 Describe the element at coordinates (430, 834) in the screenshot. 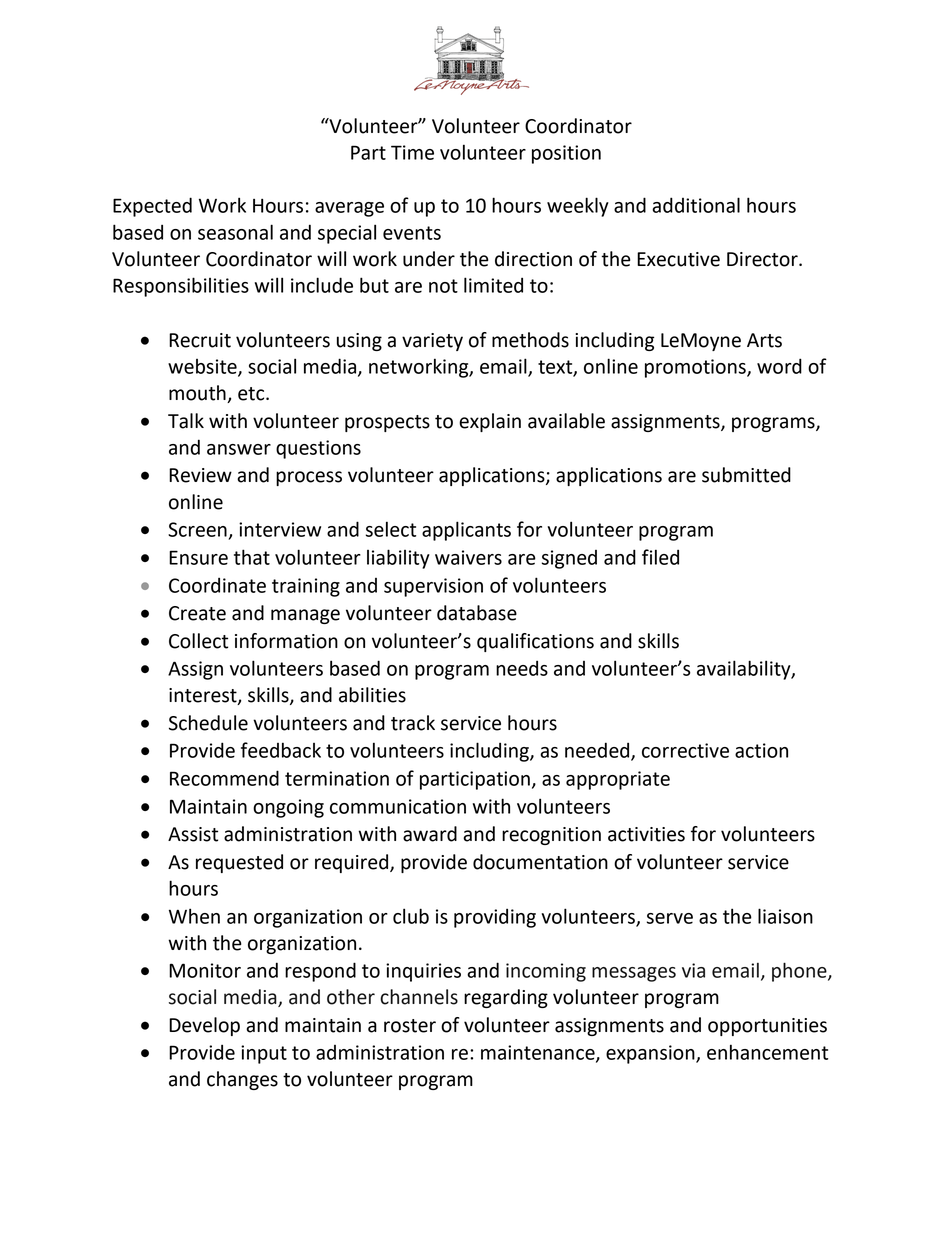

I see `award` at that location.
